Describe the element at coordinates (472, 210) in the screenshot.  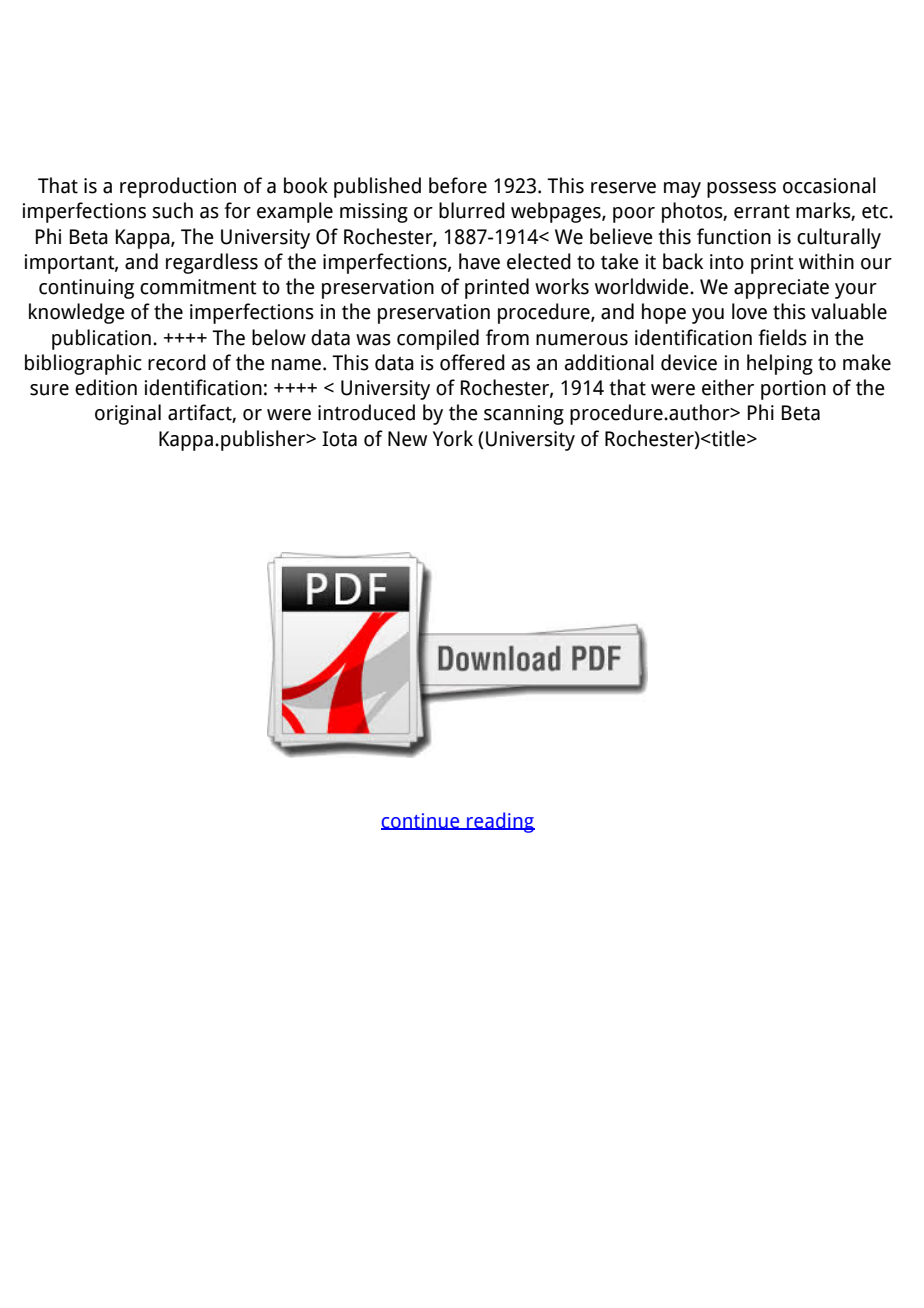
I see `blurred` at that location.
